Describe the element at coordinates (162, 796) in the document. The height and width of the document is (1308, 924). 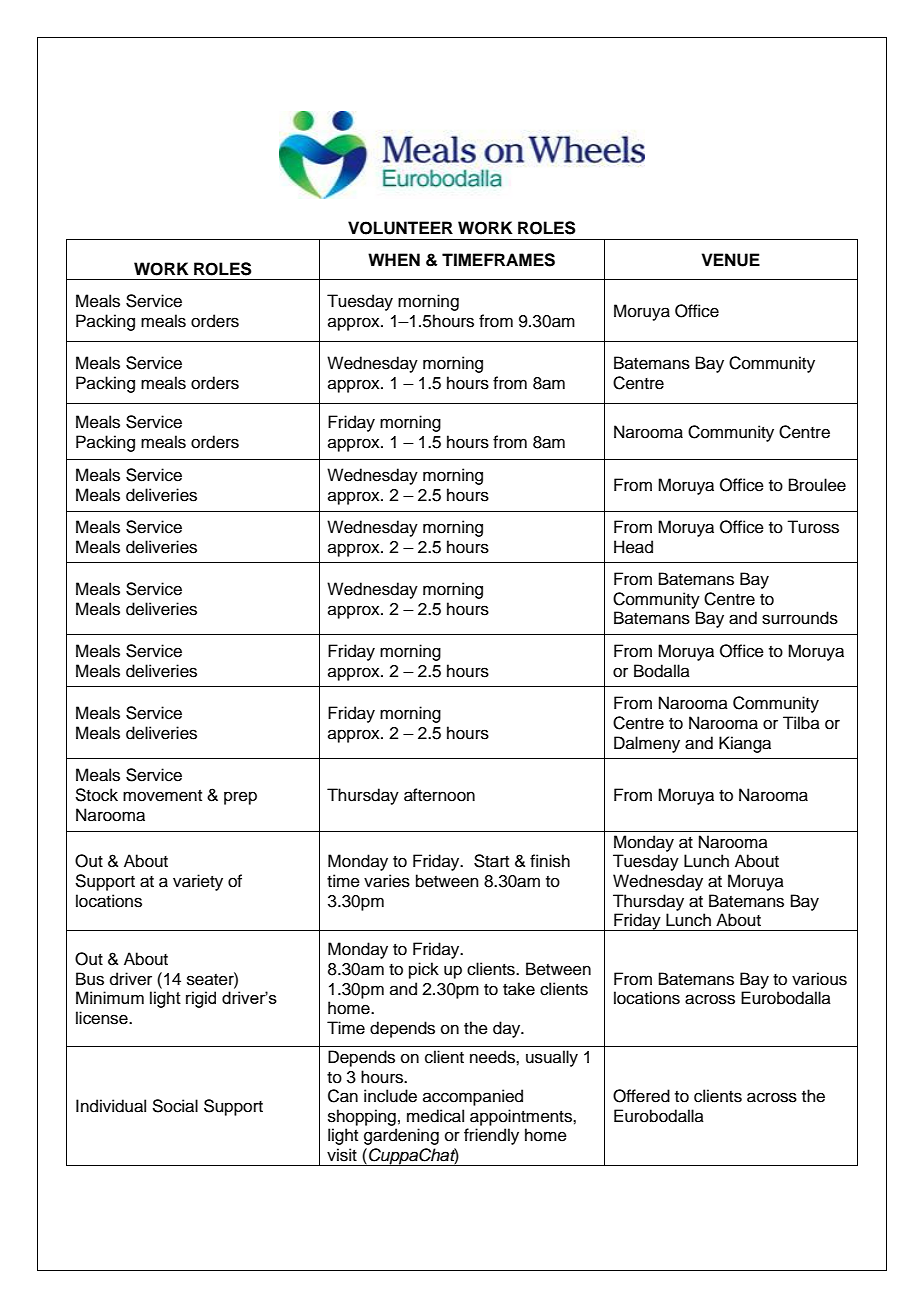
I see `movement` at that location.
